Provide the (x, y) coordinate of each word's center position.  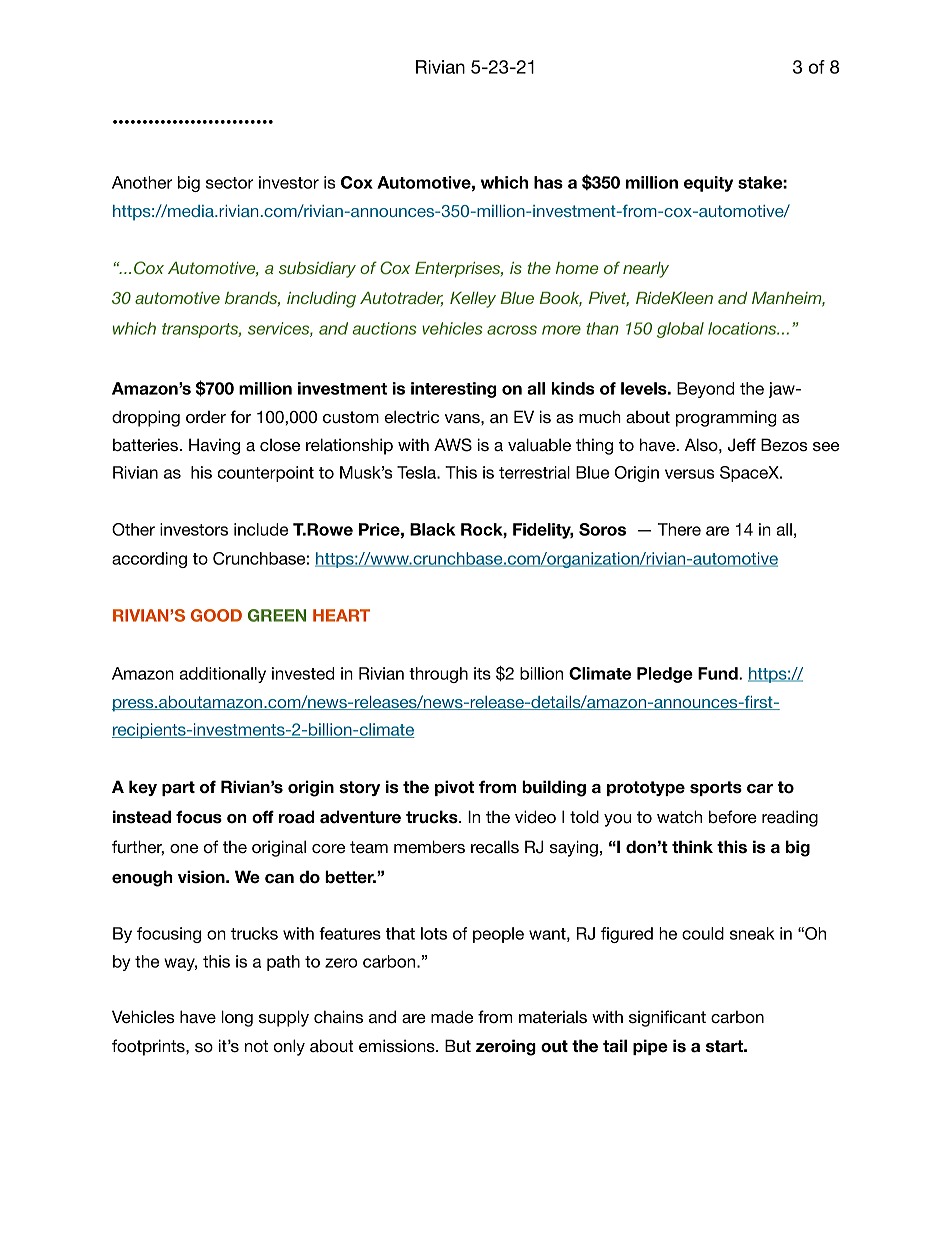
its (482, 673)
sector (230, 183)
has (548, 182)
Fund (719, 673)
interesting (453, 390)
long (237, 1018)
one (184, 848)
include (261, 529)
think (692, 846)
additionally (222, 675)
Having (214, 446)
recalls (495, 847)
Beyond (705, 390)
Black (433, 529)
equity (708, 184)
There (679, 529)
